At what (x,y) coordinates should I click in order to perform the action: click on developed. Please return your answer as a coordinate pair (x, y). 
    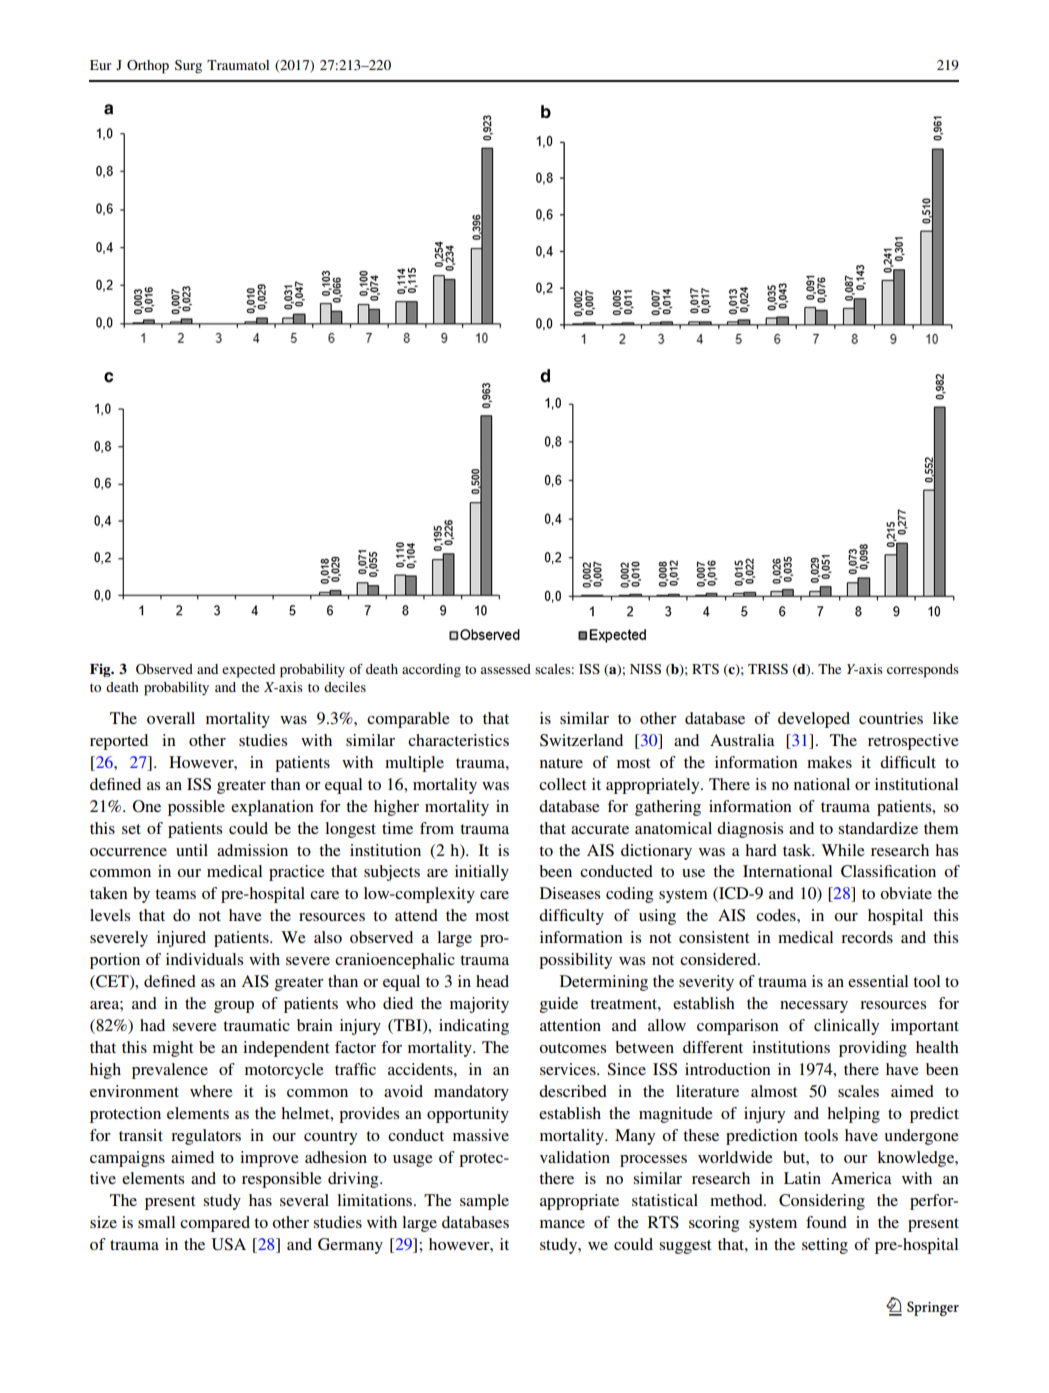
    Looking at the image, I should click on (814, 720).
